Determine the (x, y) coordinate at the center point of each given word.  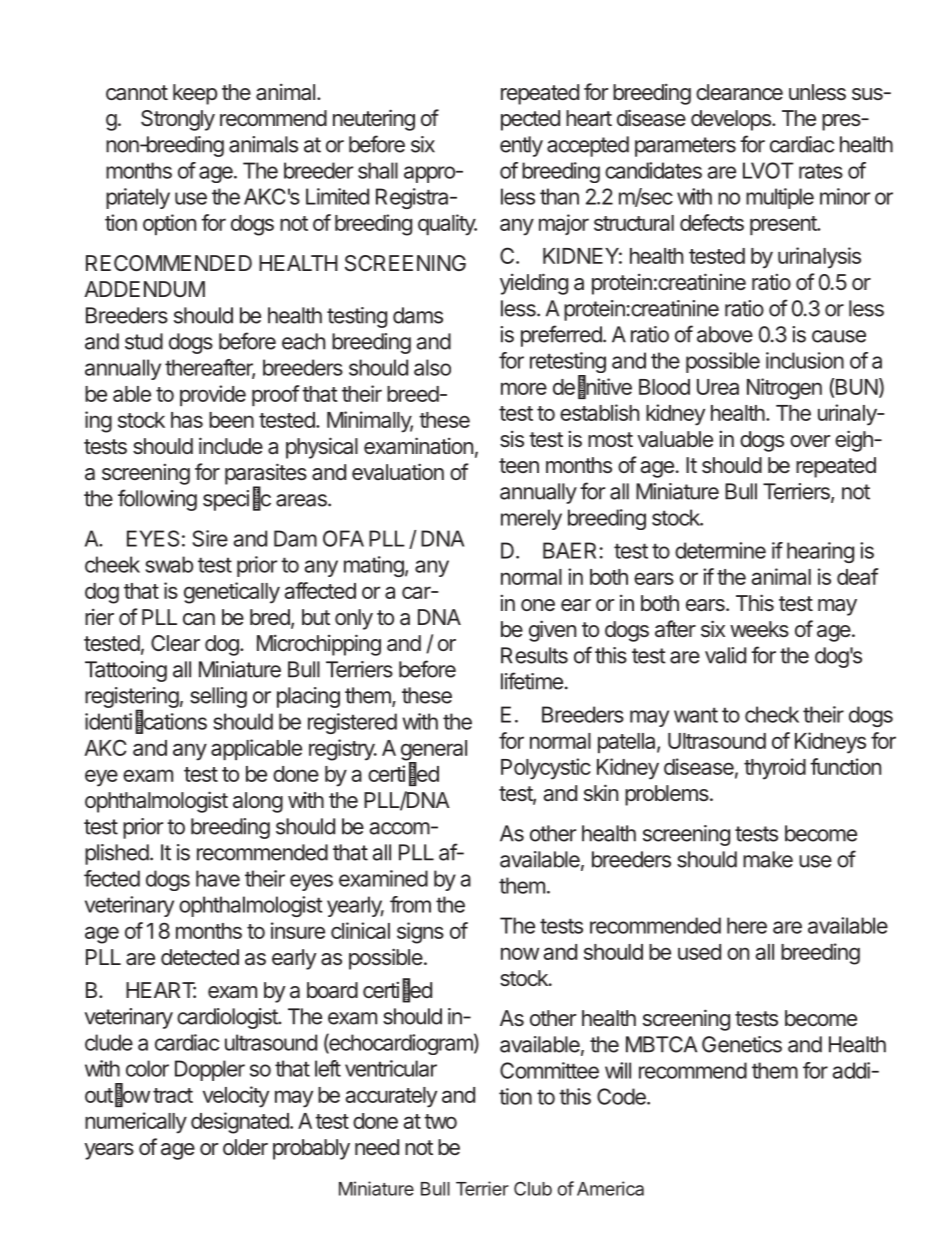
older (245, 1147)
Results (534, 655)
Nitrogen (784, 389)
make (768, 859)
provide (213, 395)
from (410, 904)
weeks (759, 629)
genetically (232, 593)
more (524, 388)
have (218, 878)
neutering (374, 120)
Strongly (178, 120)
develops (732, 120)
